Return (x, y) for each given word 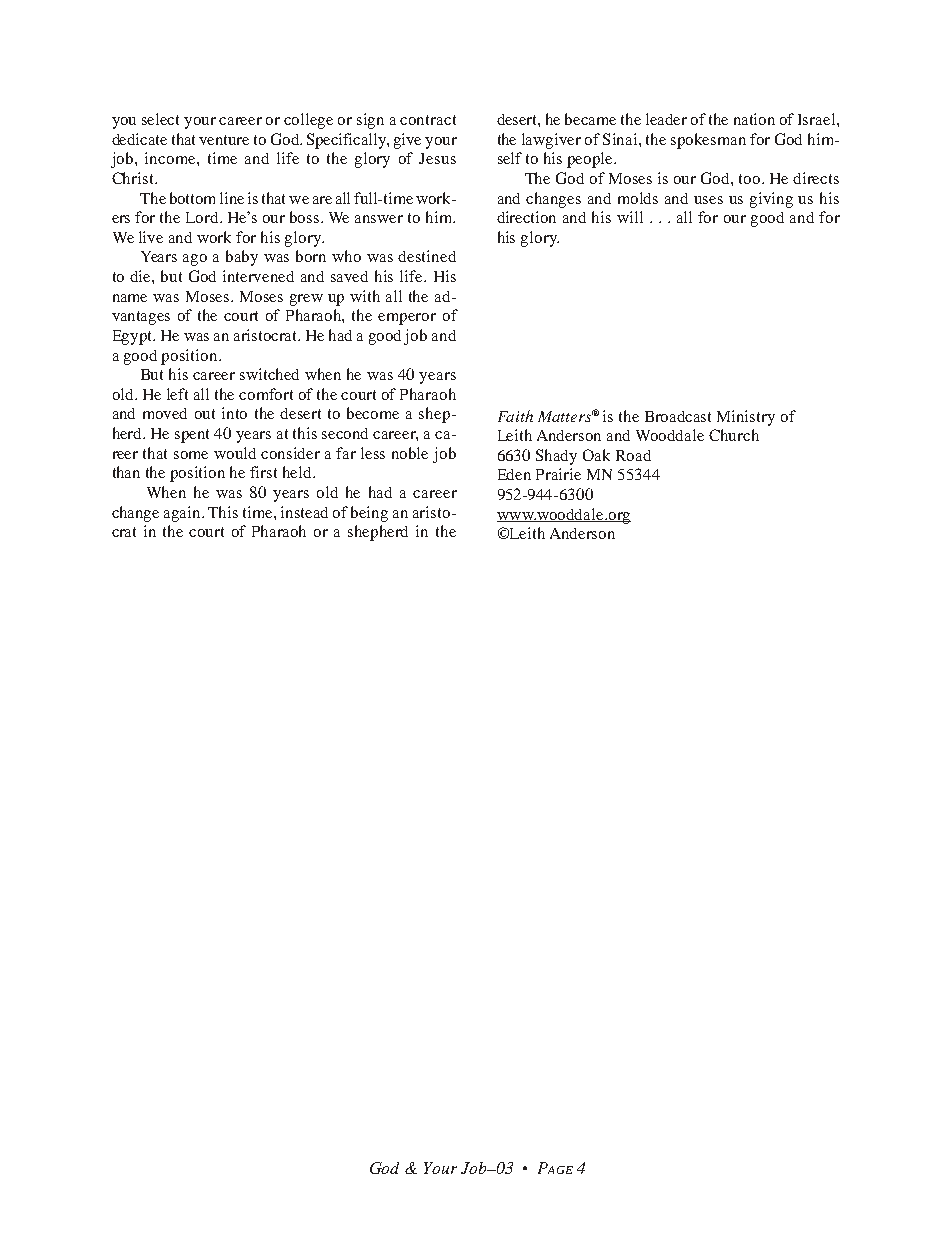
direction (526, 217)
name (130, 298)
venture (224, 140)
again (183, 514)
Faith (515, 416)
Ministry (746, 418)
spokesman (708, 141)
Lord (203, 217)
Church (734, 435)
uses (708, 200)
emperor (407, 319)
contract (428, 120)
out (205, 414)
